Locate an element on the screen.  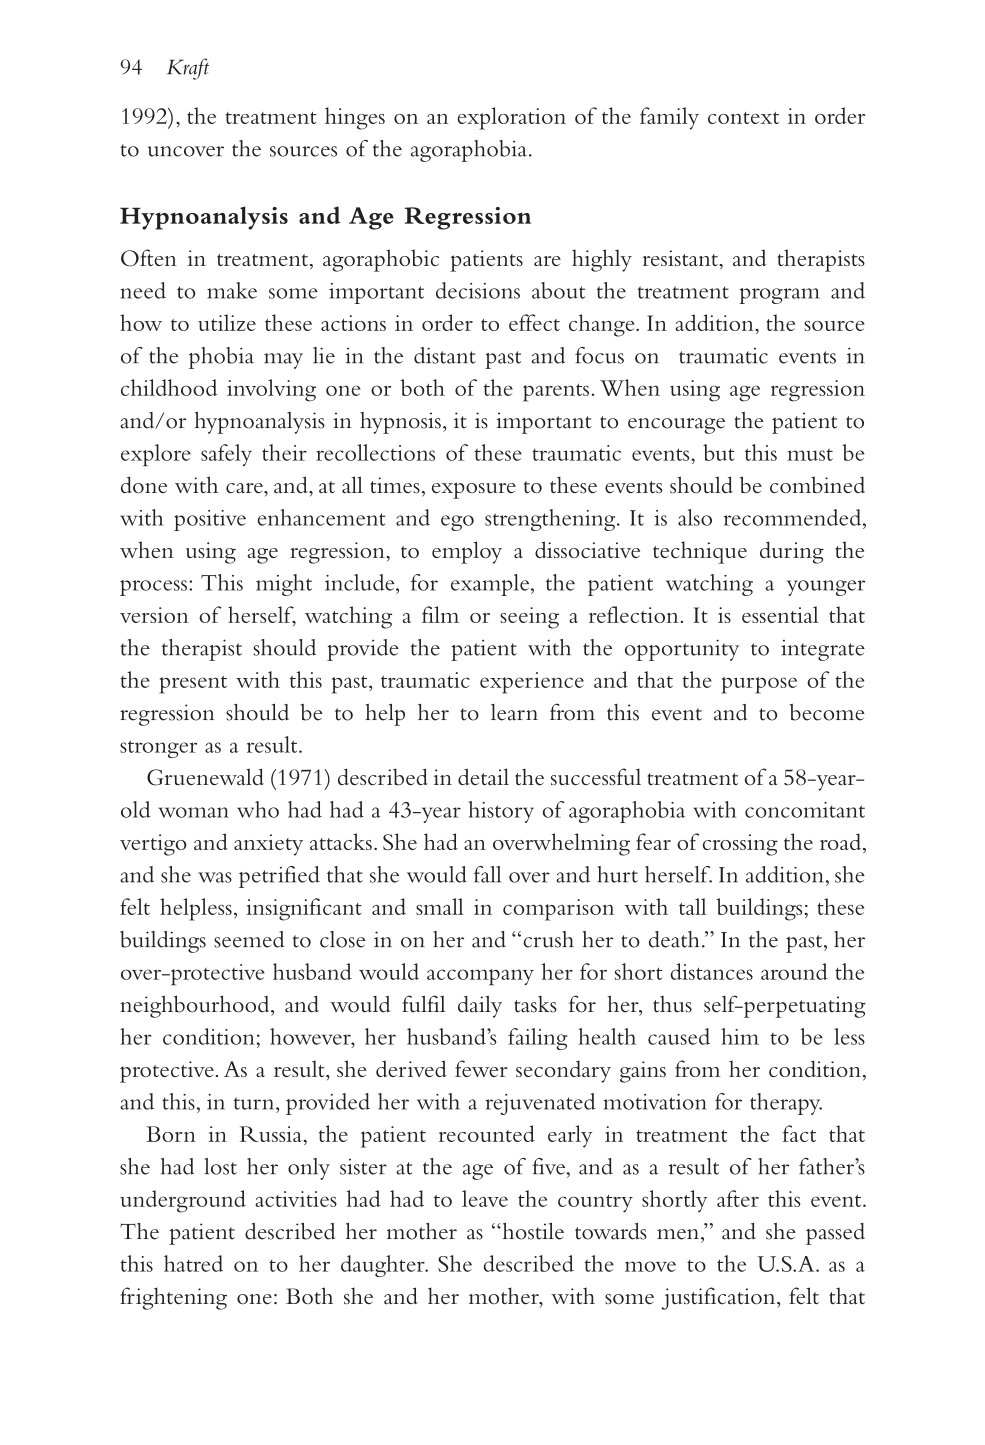
hatred is located at coordinates (193, 1263).
